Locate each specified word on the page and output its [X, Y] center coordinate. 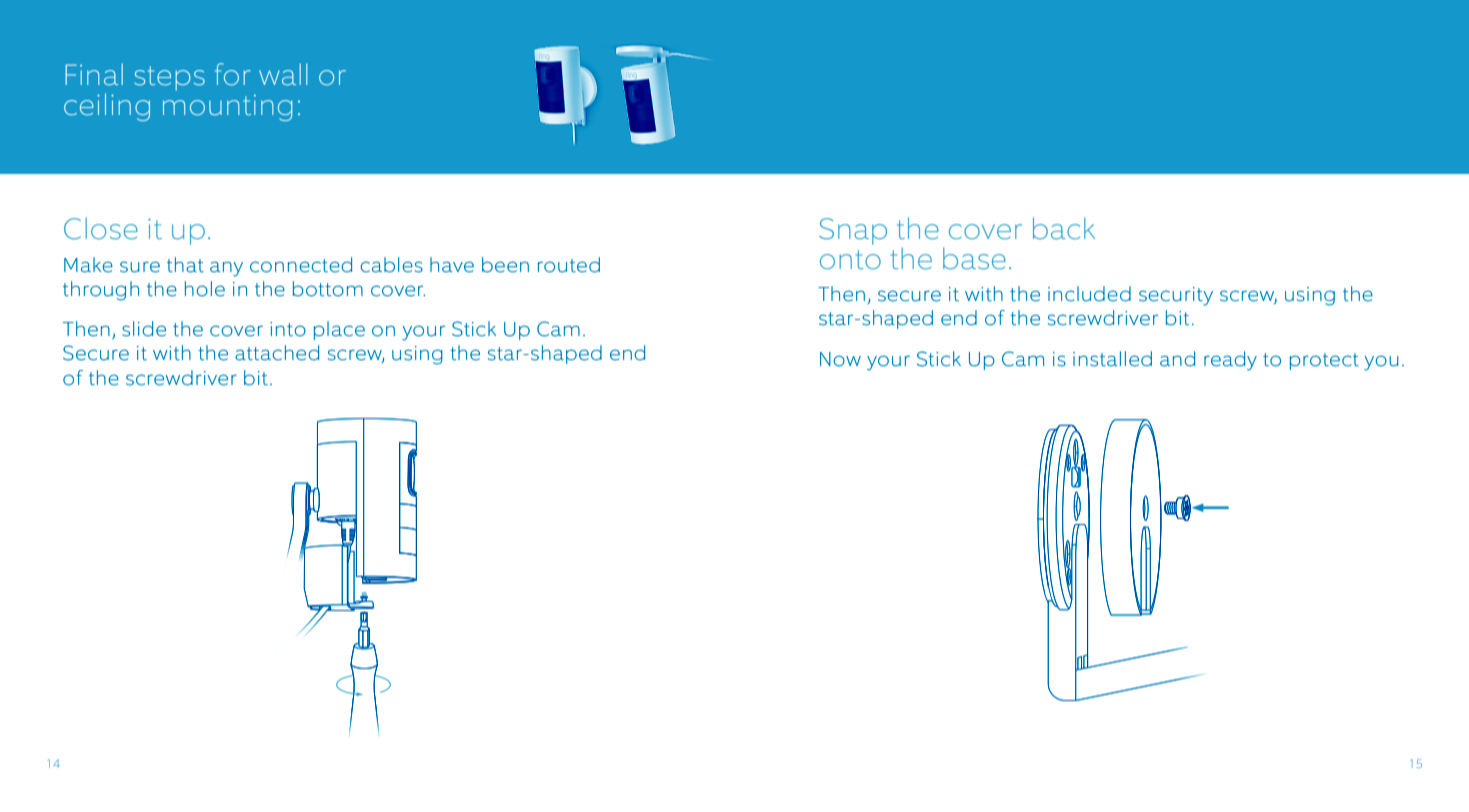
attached [277, 353]
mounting [227, 108]
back [1064, 228]
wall [283, 74]
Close [101, 228]
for [232, 74]
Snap [853, 231]
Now [840, 359]
